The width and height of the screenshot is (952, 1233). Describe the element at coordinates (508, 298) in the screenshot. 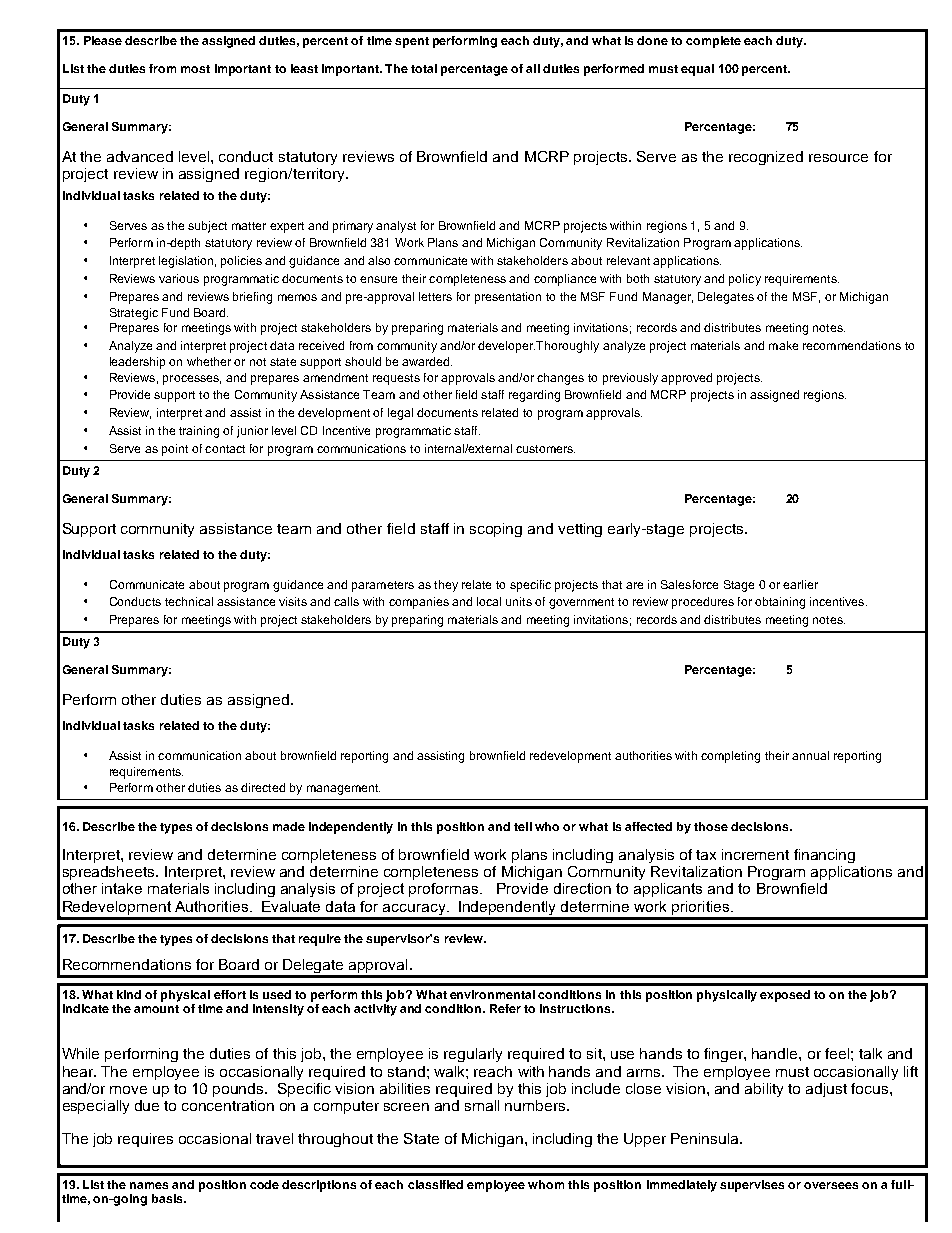

I see `presentation` at that location.
